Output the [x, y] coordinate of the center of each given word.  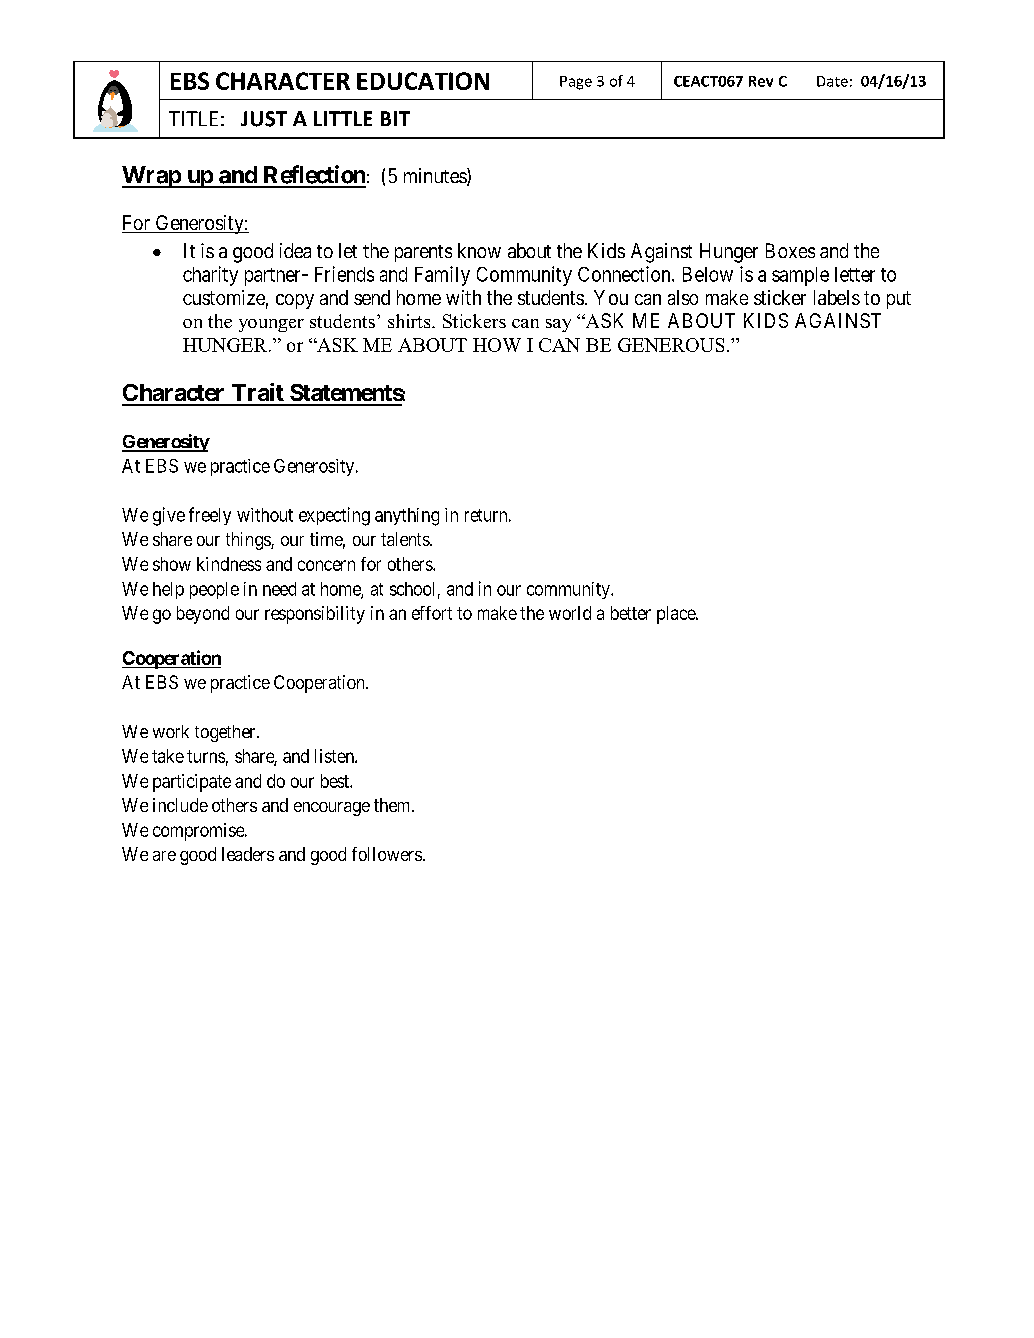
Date [832, 81]
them [393, 805]
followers [387, 854]
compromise [199, 832]
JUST [264, 119]
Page [576, 83]
